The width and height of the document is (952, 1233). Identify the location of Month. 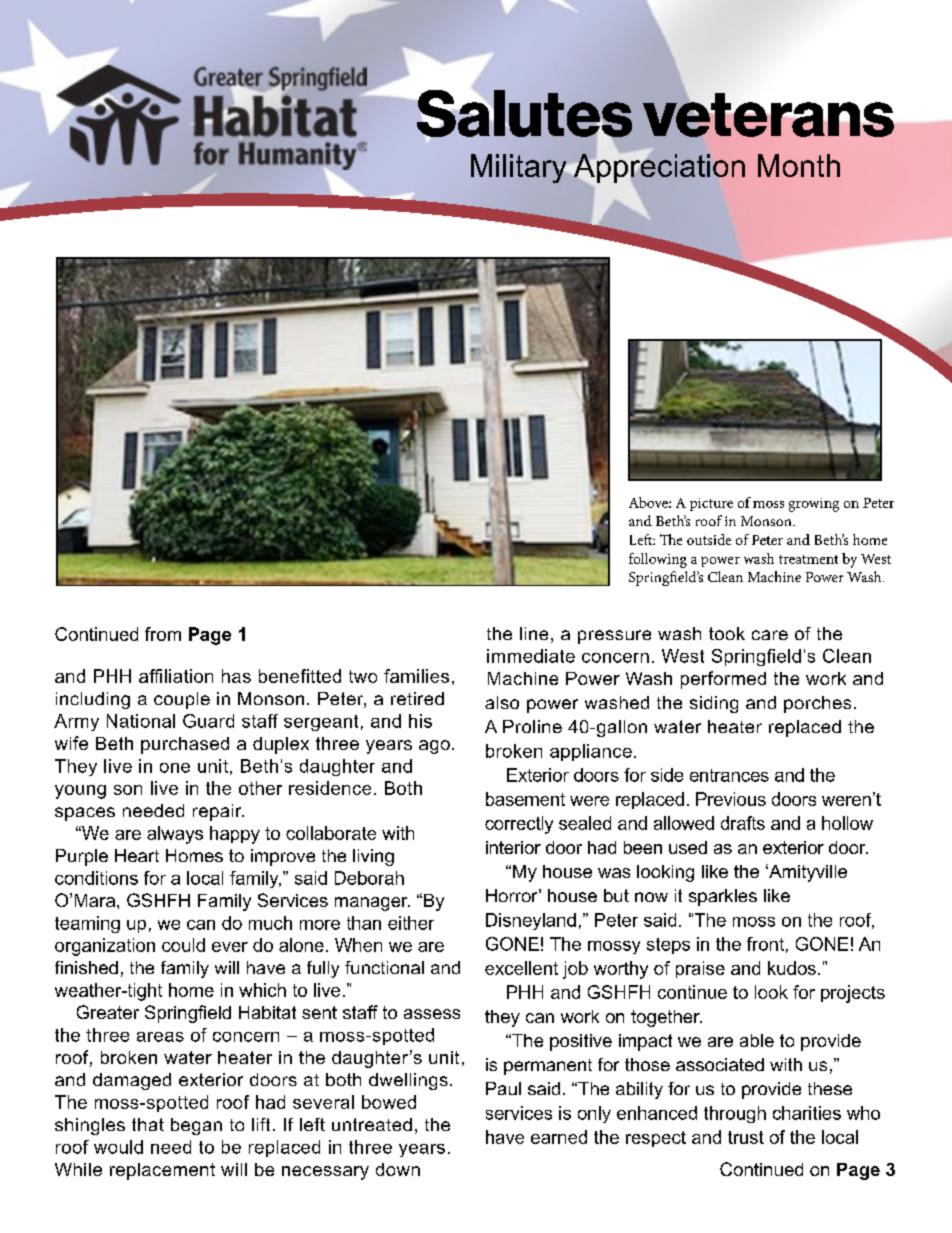
(799, 165).
